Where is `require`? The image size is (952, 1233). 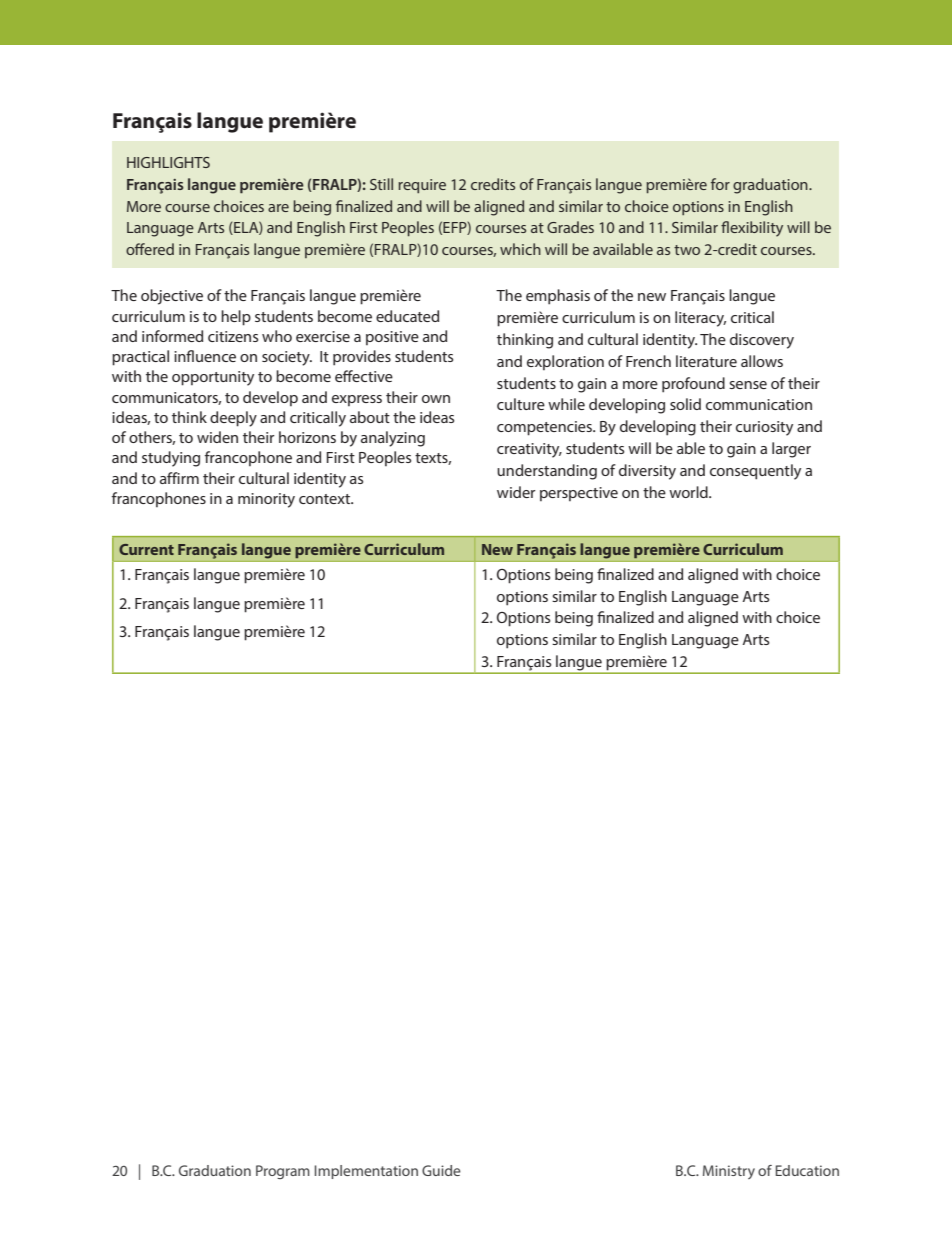 require is located at coordinates (422, 186).
